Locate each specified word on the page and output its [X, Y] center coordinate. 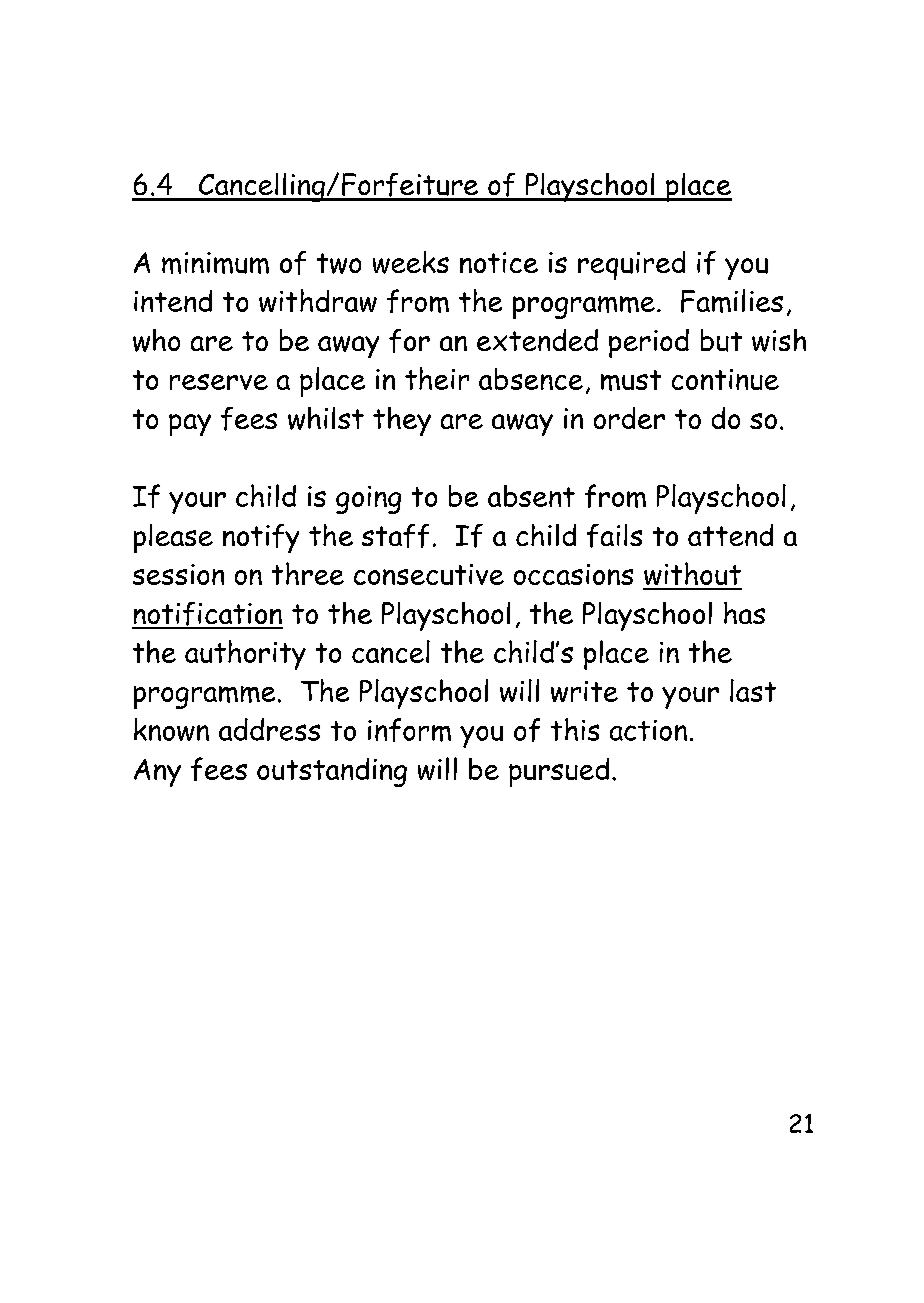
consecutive [429, 574]
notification [207, 615]
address [269, 729]
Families [732, 301]
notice [499, 262]
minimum [215, 263]
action [648, 730]
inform [409, 730]
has [744, 613]
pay [190, 425]
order [629, 418]
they [402, 421]
